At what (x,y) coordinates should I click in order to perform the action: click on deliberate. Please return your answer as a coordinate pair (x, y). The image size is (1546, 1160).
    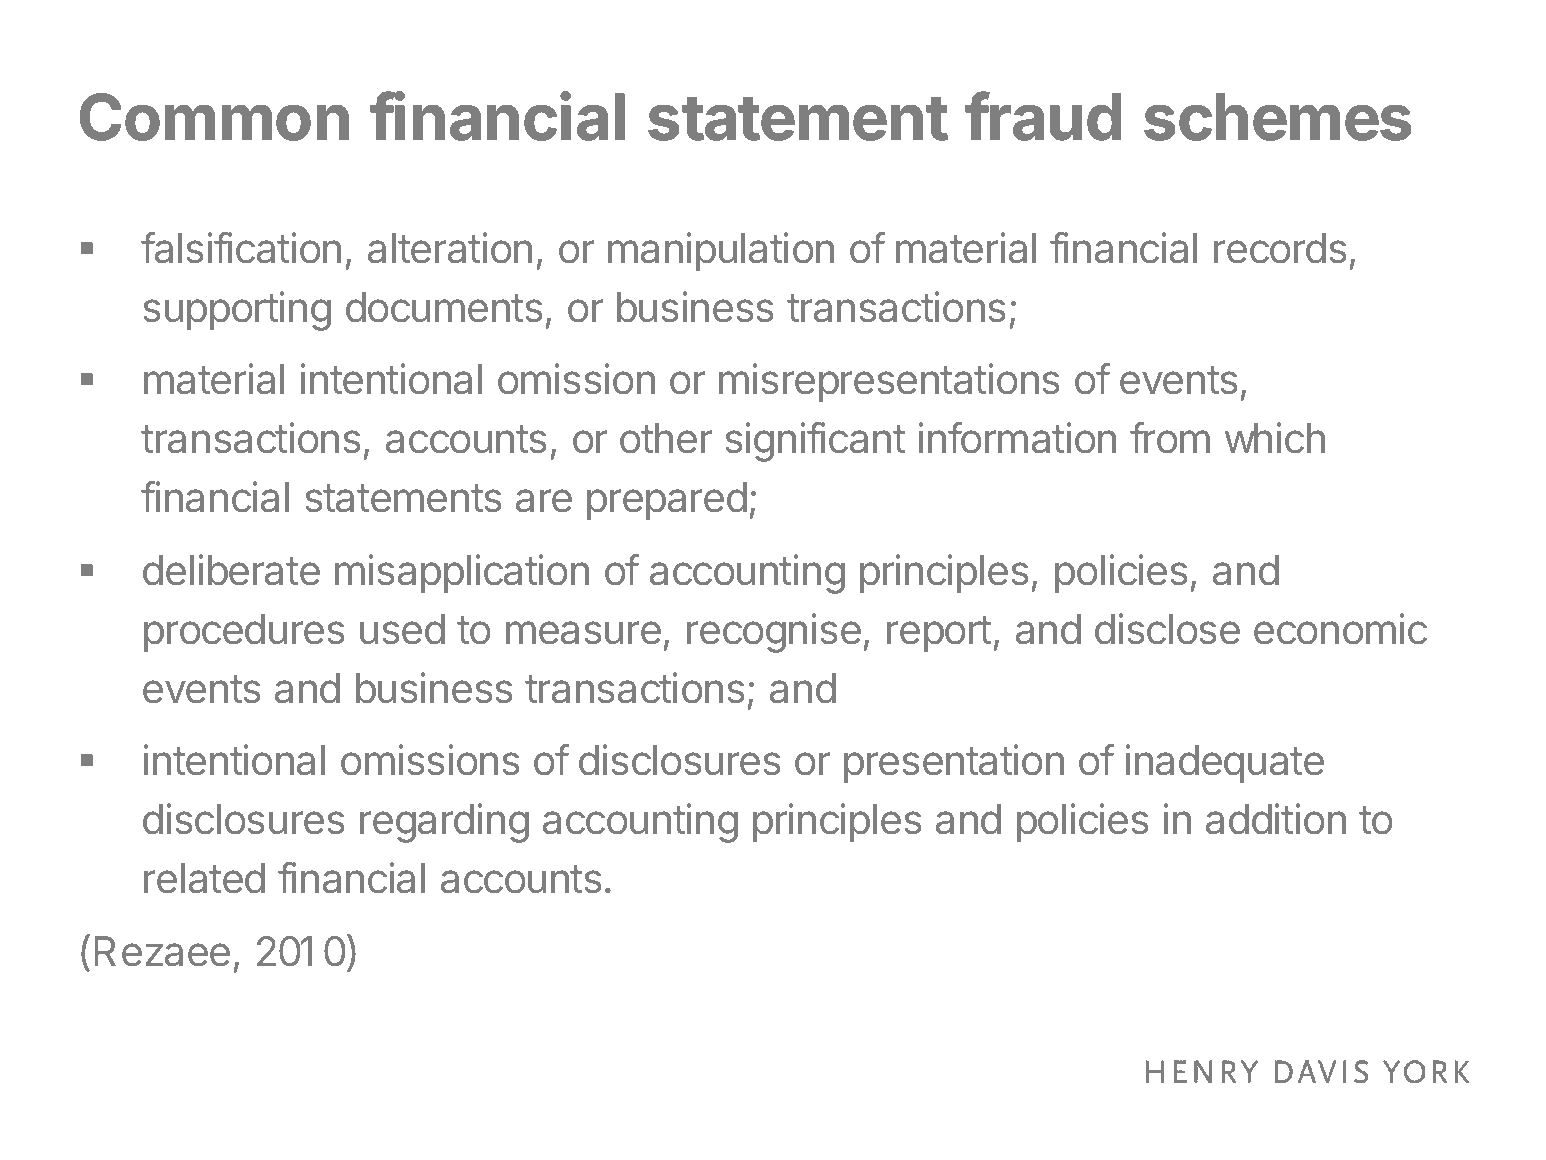
    Looking at the image, I should click on (231, 570).
